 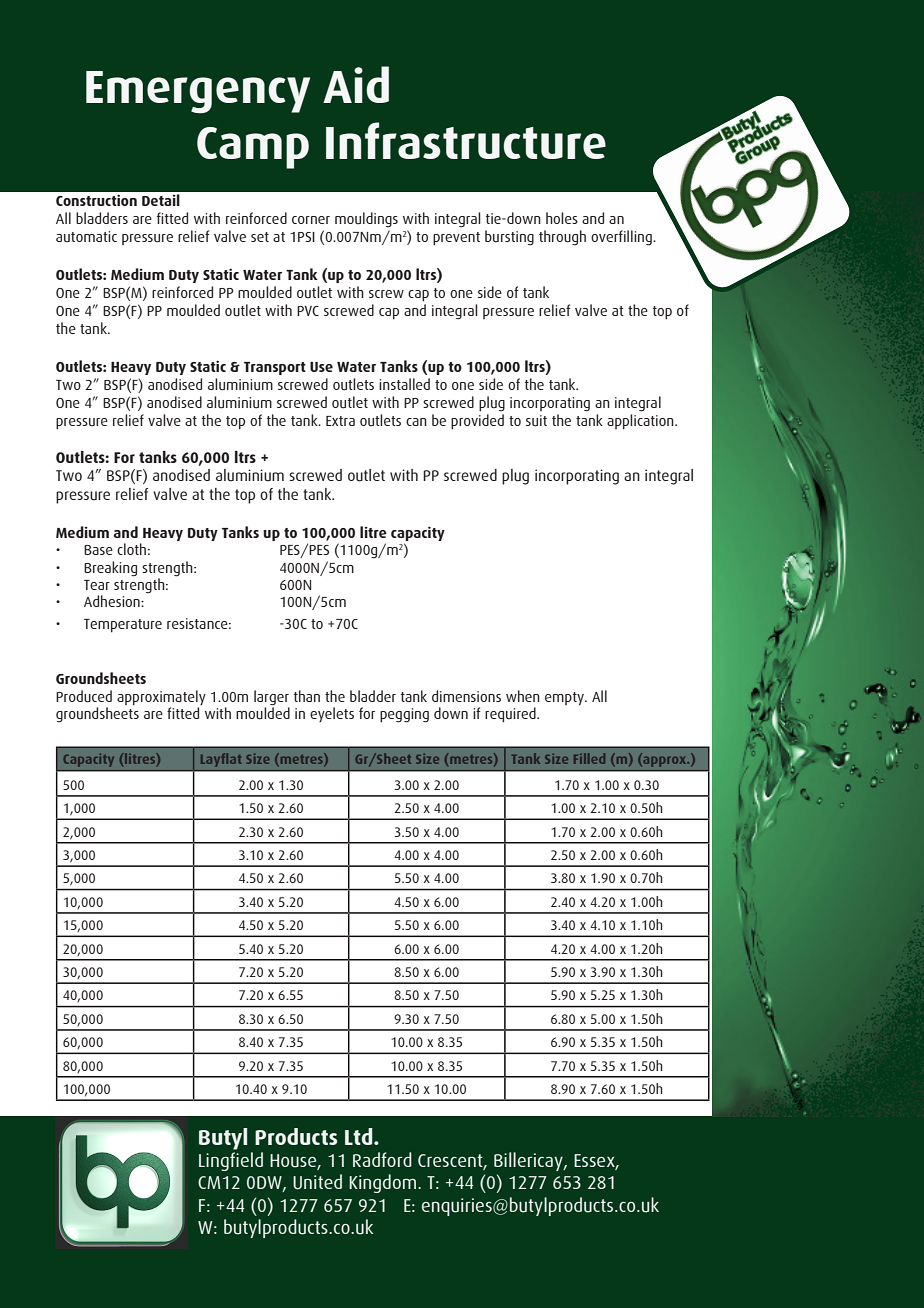 What do you see at coordinates (198, 92) in the document?
I see `Emergency` at bounding box center [198, 92].
